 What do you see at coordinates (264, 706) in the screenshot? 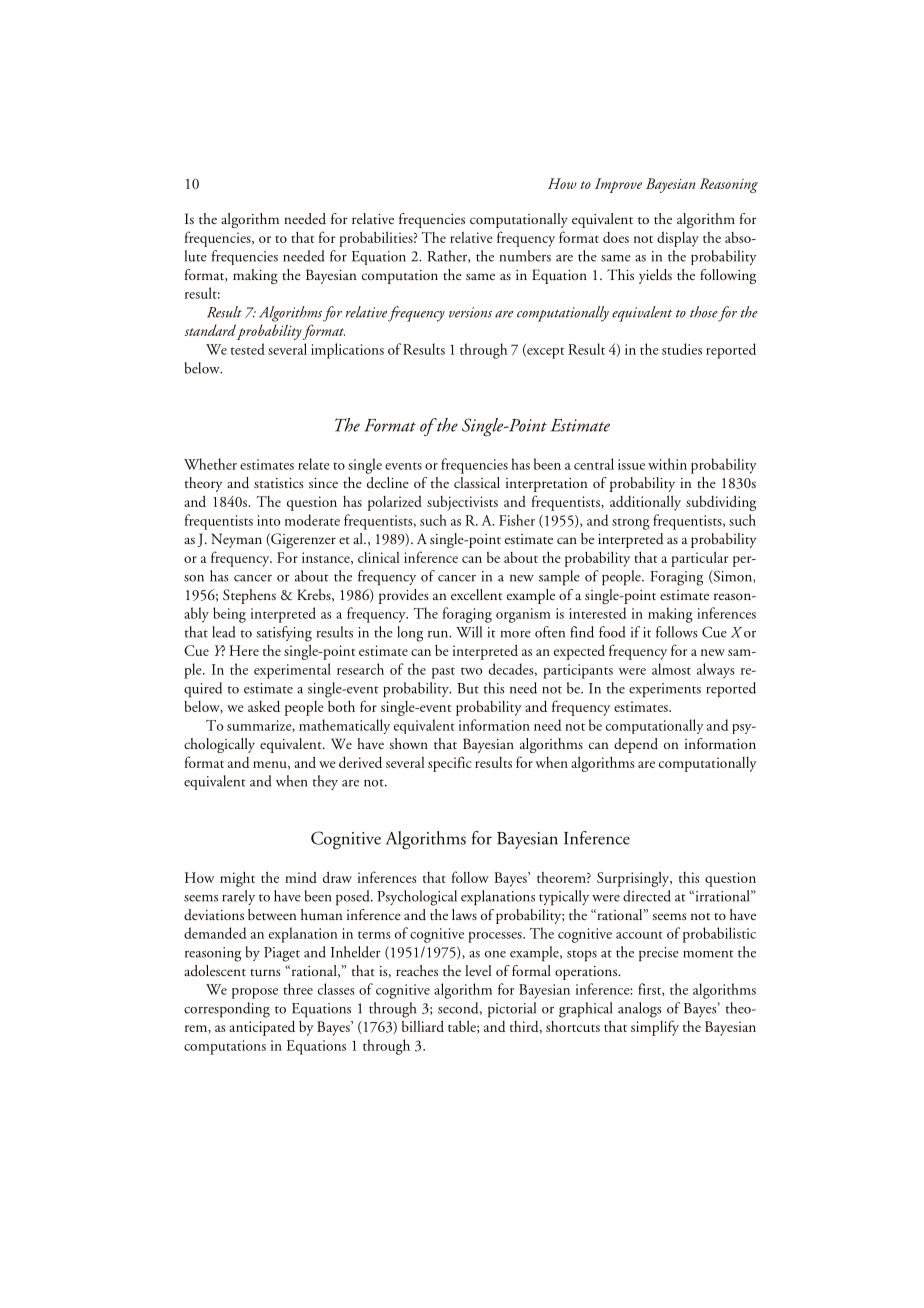
I see `asked` at bounding box center [264, 706].
